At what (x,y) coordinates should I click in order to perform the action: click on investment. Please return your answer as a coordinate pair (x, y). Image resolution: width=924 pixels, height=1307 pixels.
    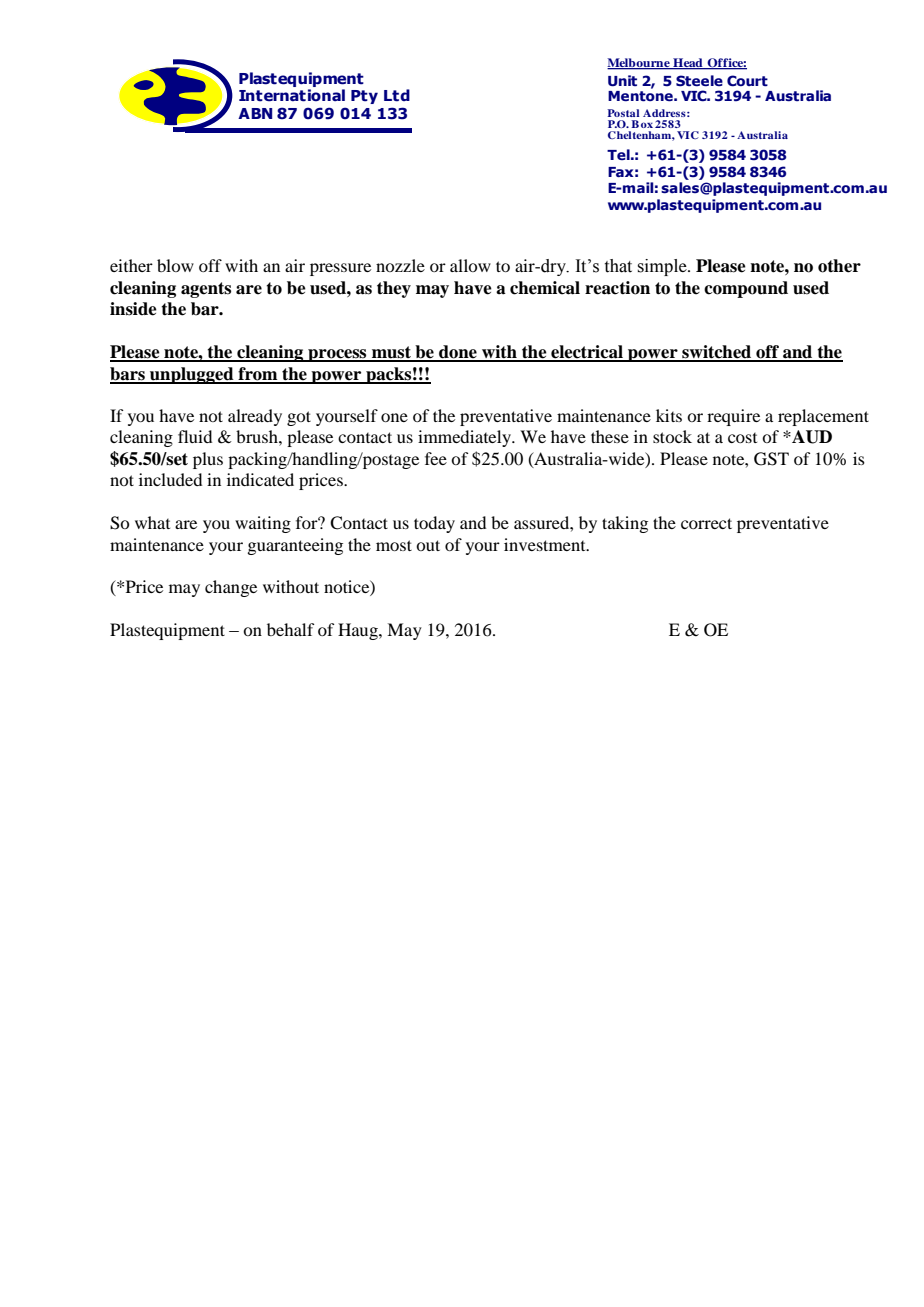
    Looking at the image, I should click on (546, 544).
